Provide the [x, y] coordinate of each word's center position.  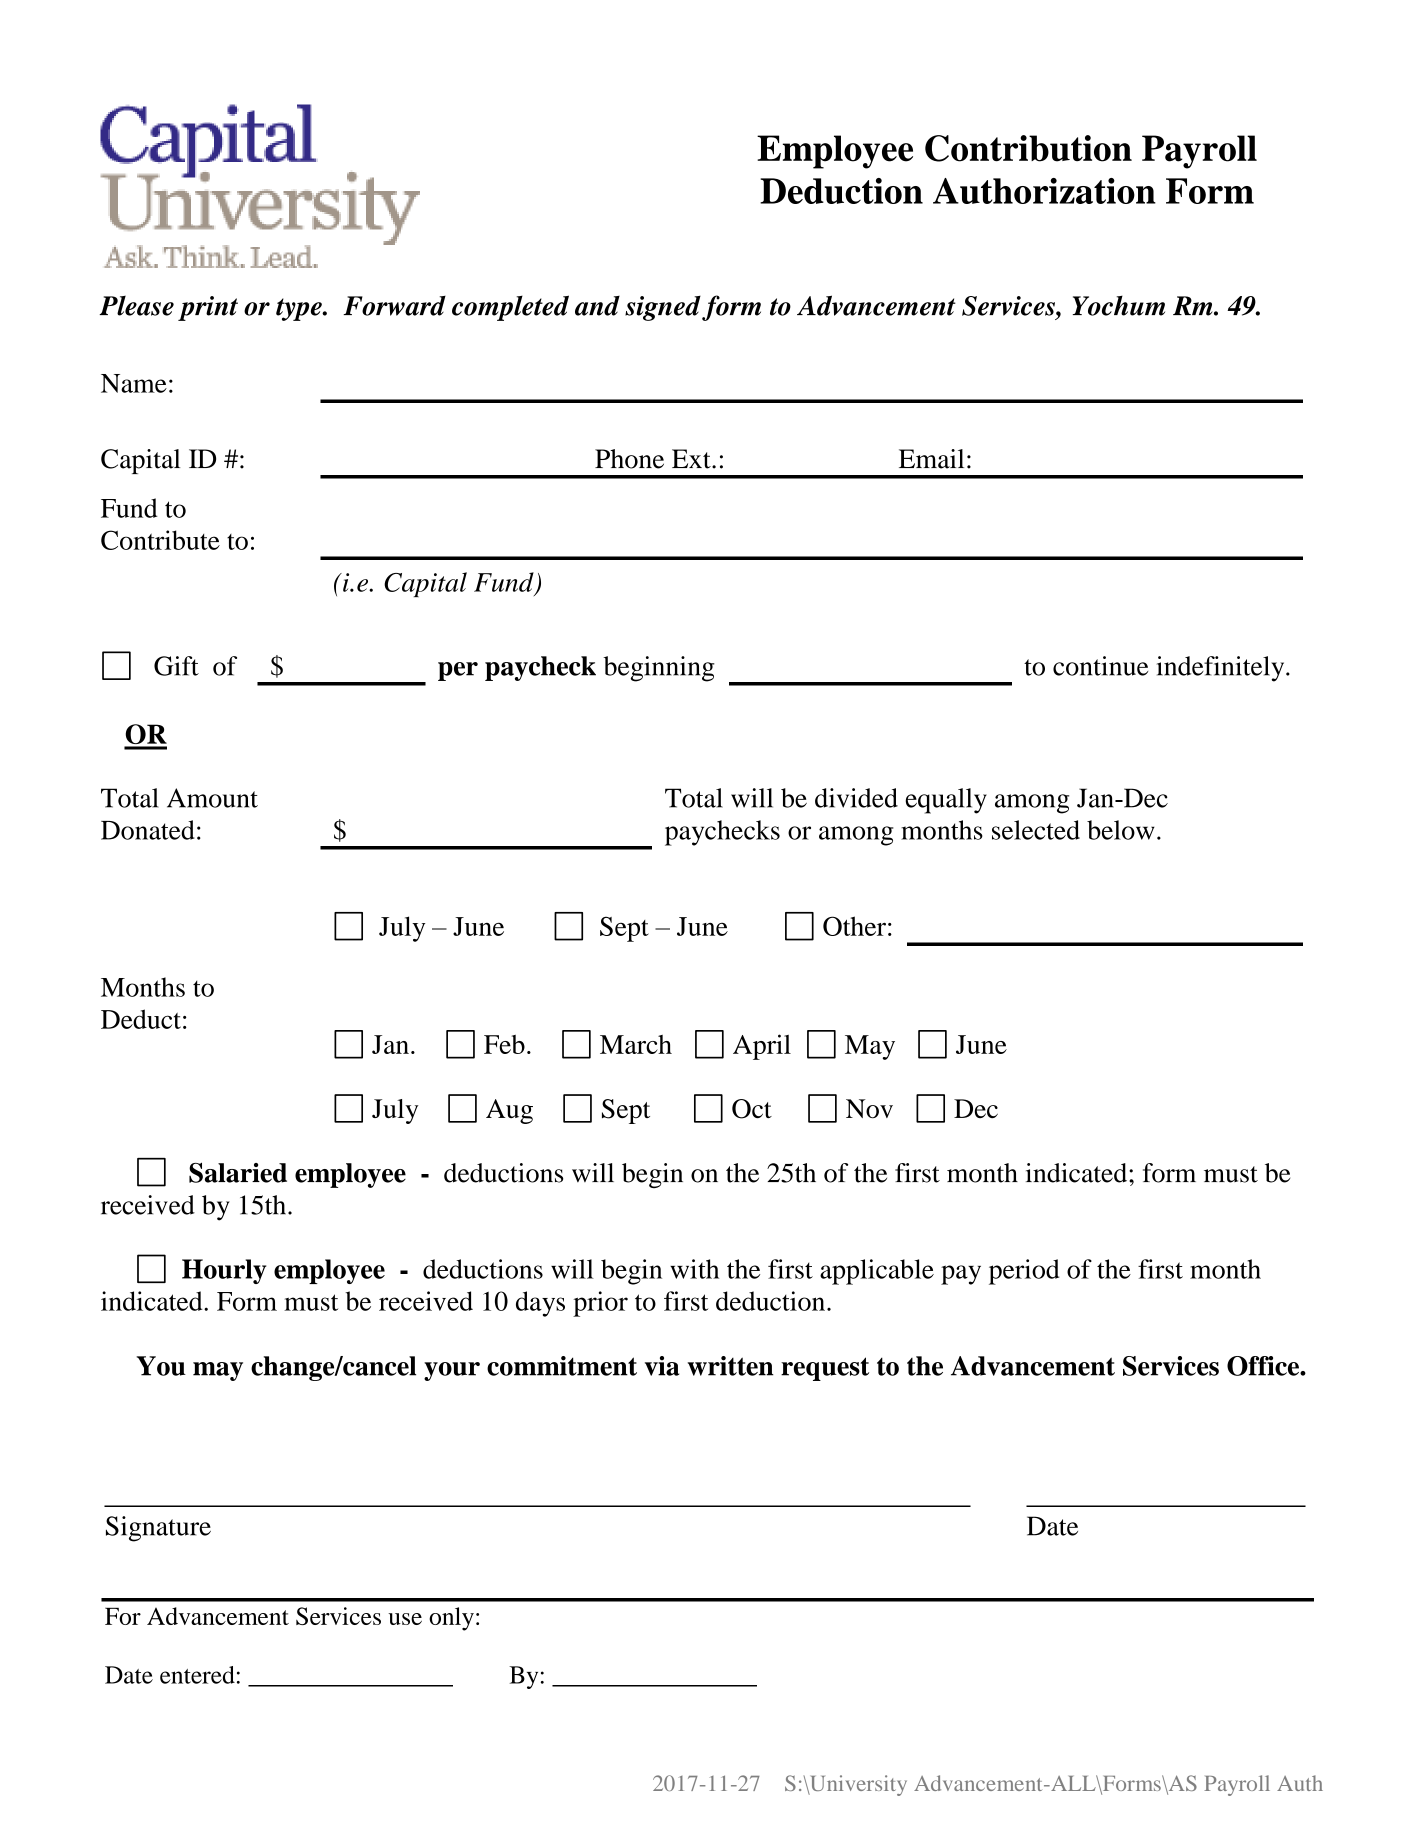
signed [663, 308]
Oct [752, 1109]
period [1024, 1272]
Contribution [1028, 148]
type [300, 309]
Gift [176, 666]
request [825, 1369]
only [451, 1619]
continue [1100, 666]
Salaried [238, 1172]
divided [856, 798]
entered [197, 1675]
